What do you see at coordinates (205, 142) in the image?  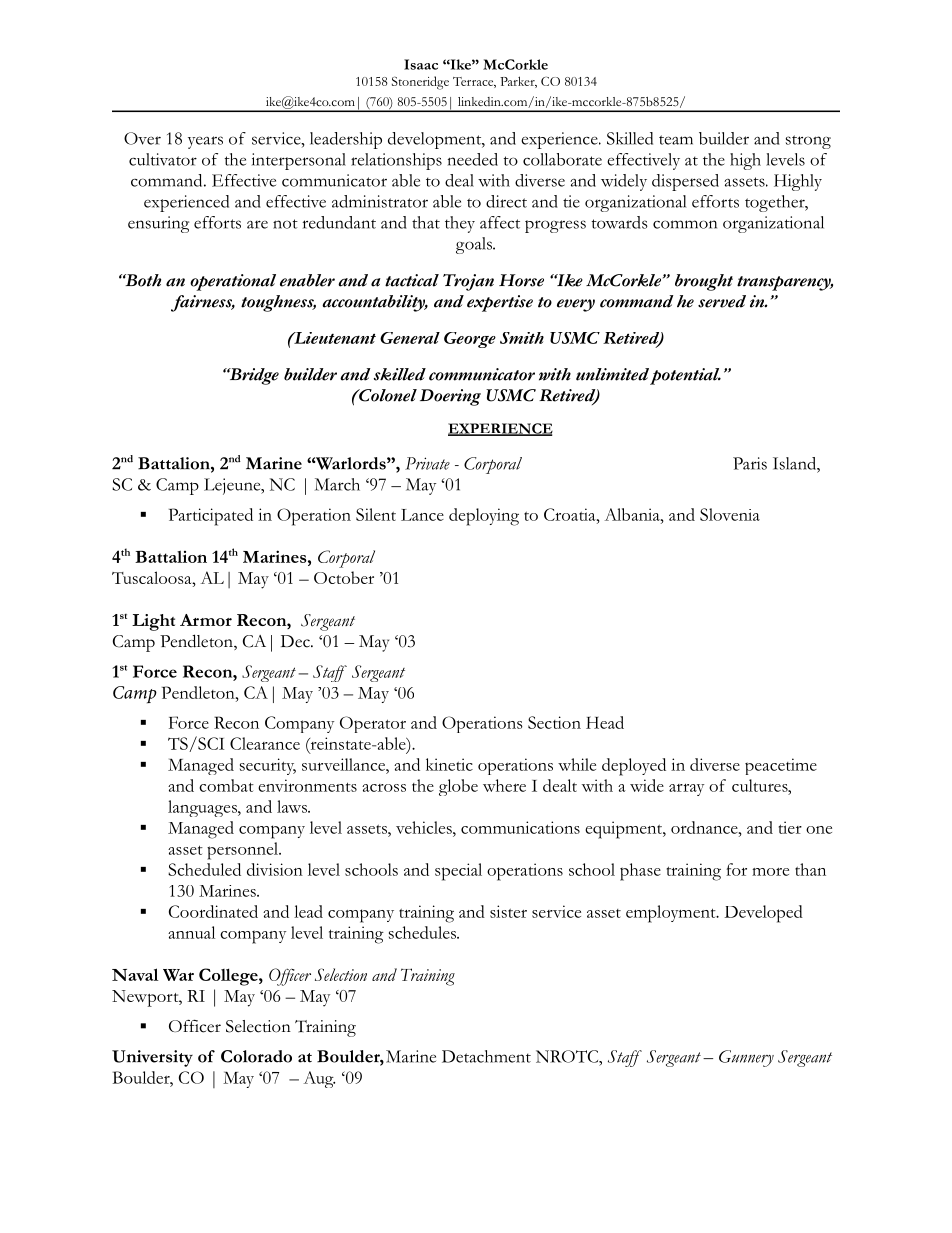 I see `years` at bounding box center [205, 142].
